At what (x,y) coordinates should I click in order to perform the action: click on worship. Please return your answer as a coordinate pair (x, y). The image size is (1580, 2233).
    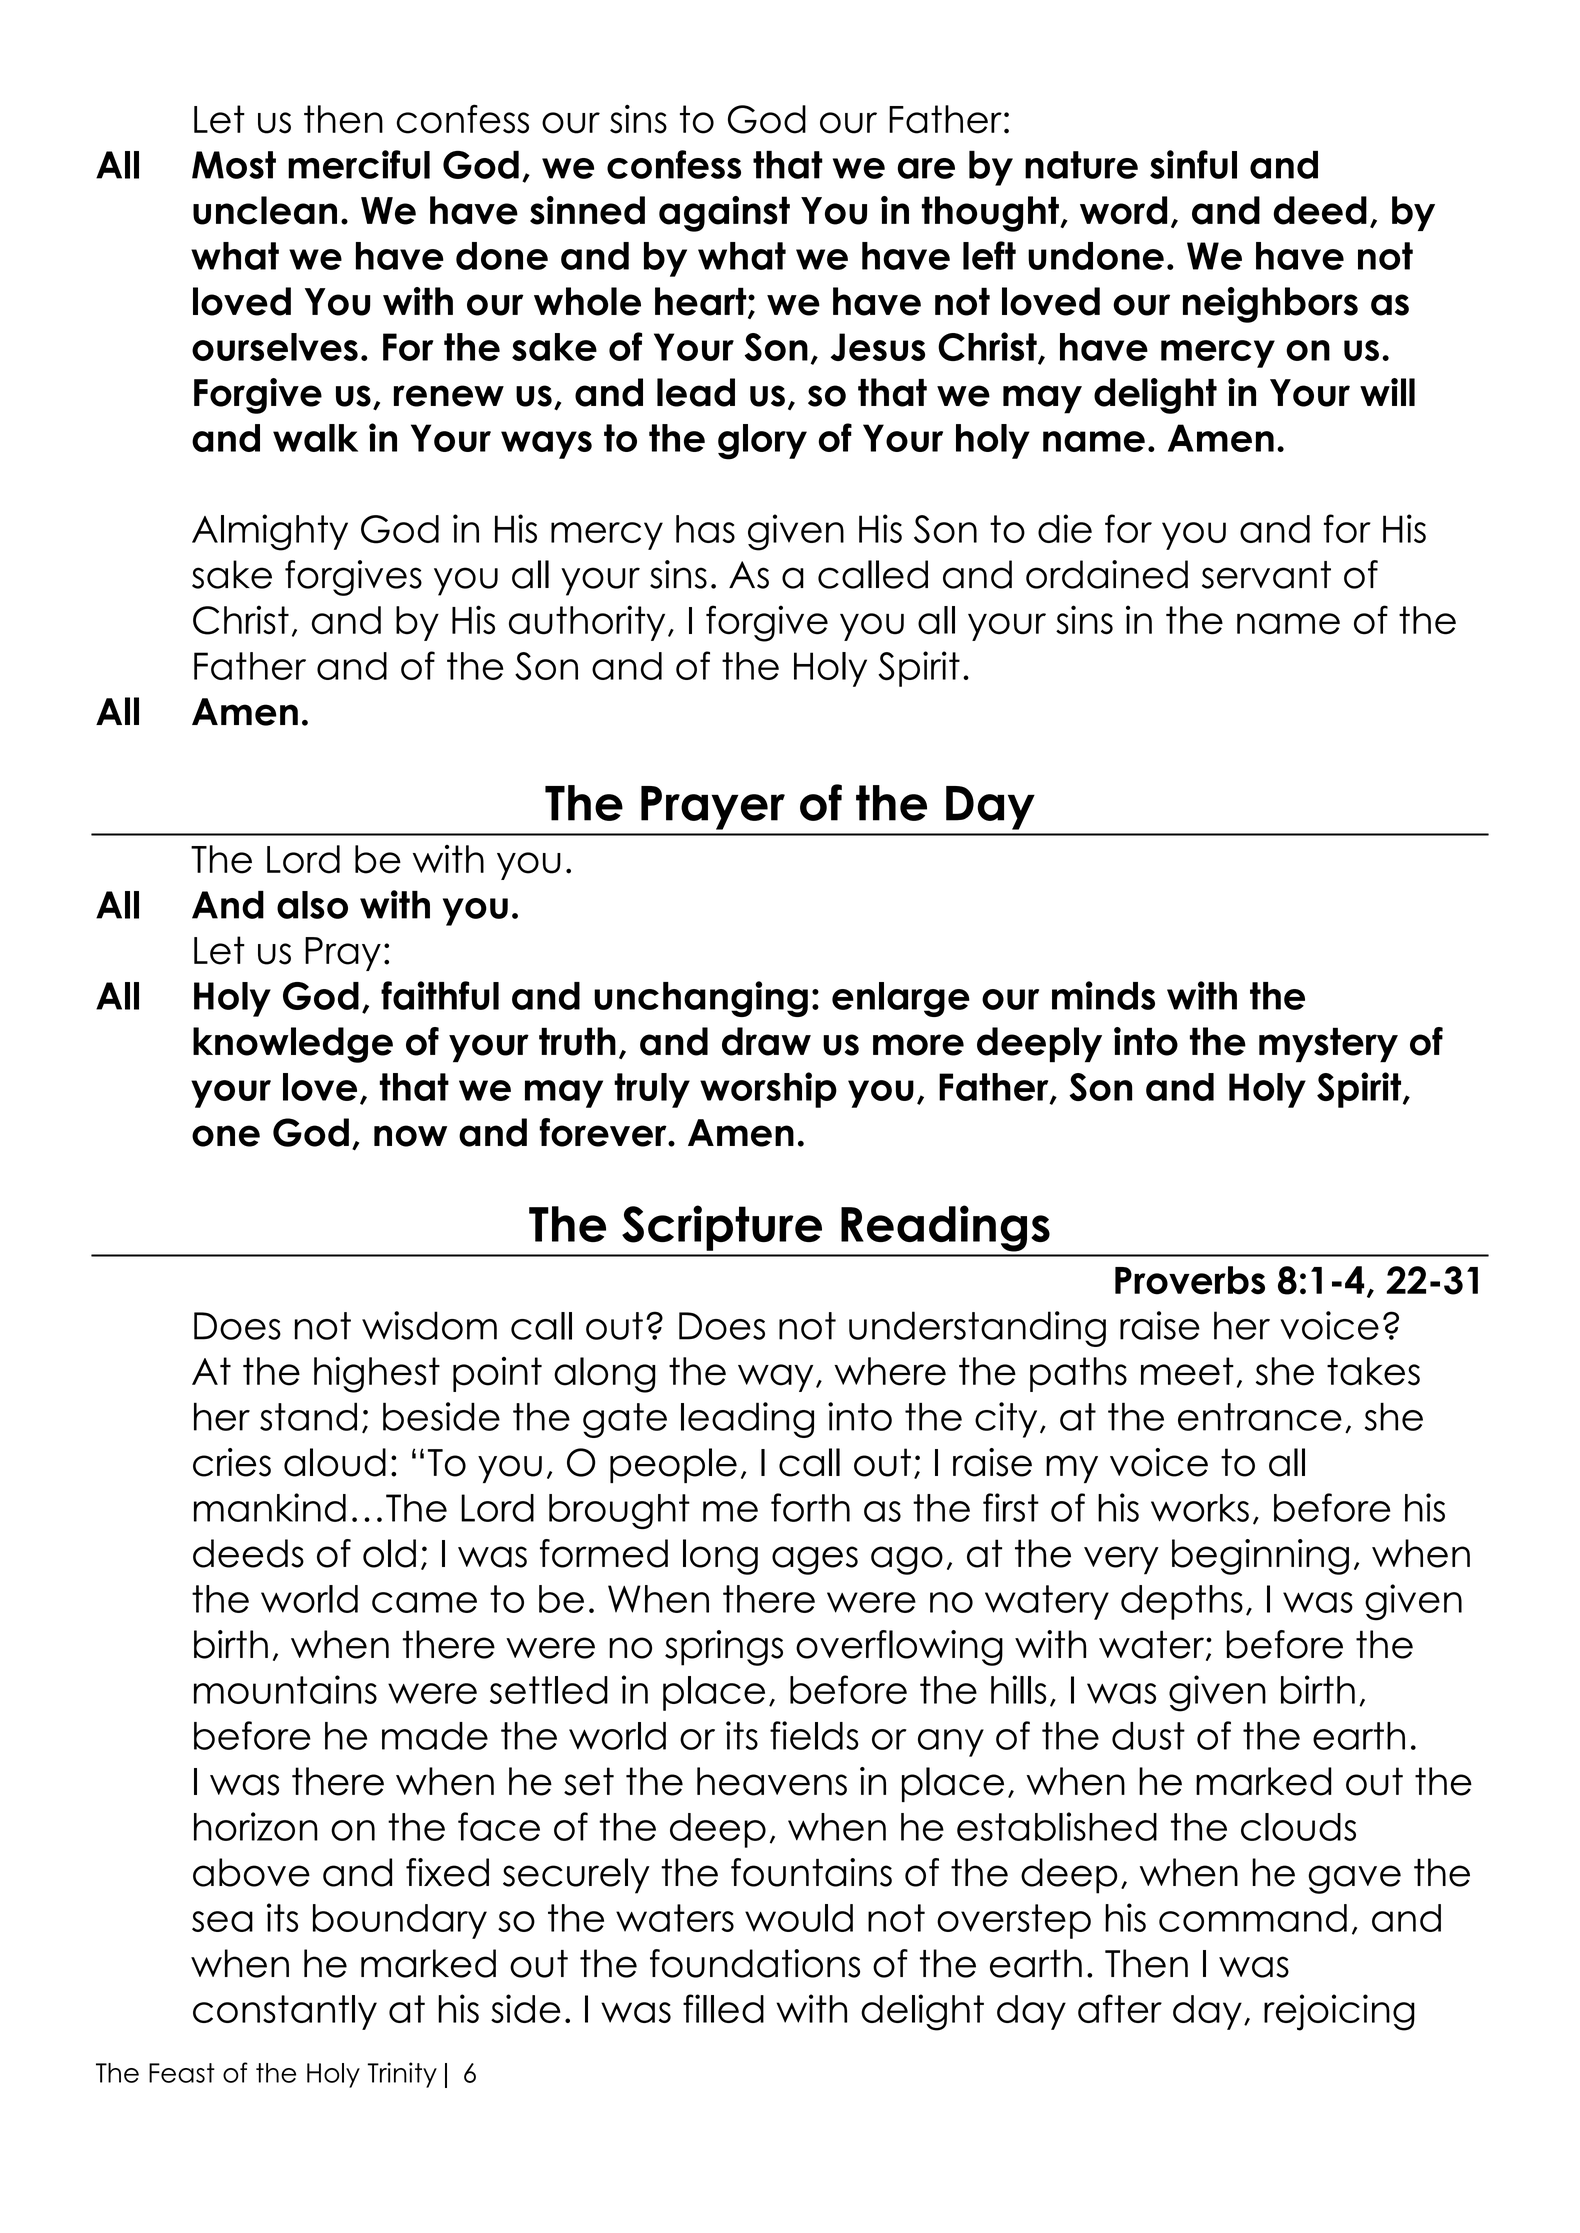
    Looking at the image, I should click on (768, 1090).
